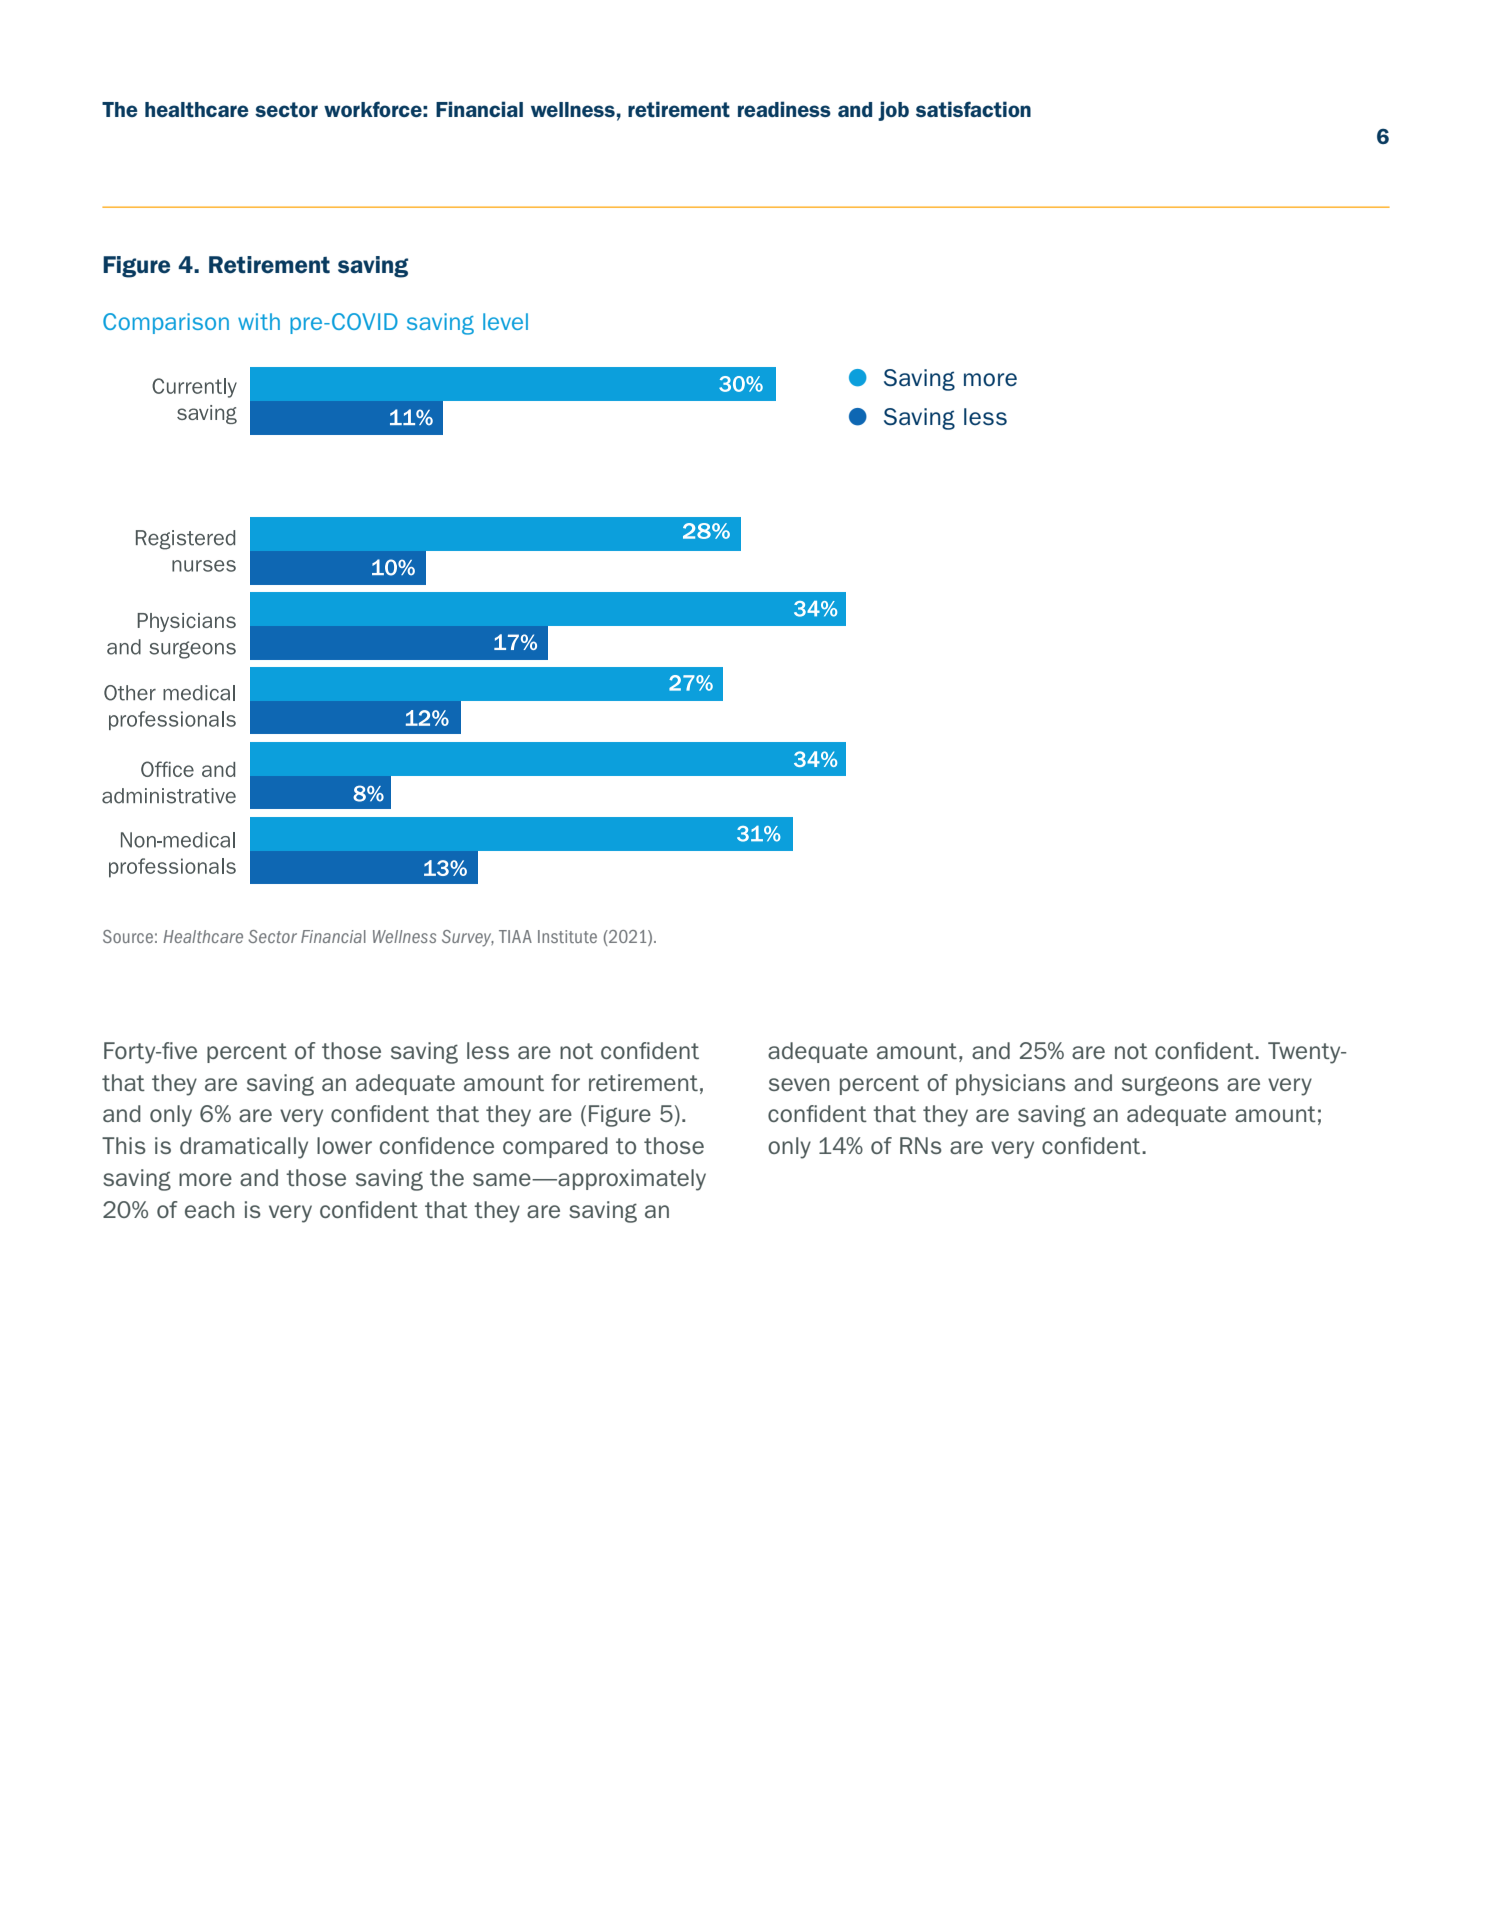 The width and height of the image is (1492, 1931). What do you see at coordinates (973, 109) in the image?
I see `satisfaction` at bounding box center [973, 109].
